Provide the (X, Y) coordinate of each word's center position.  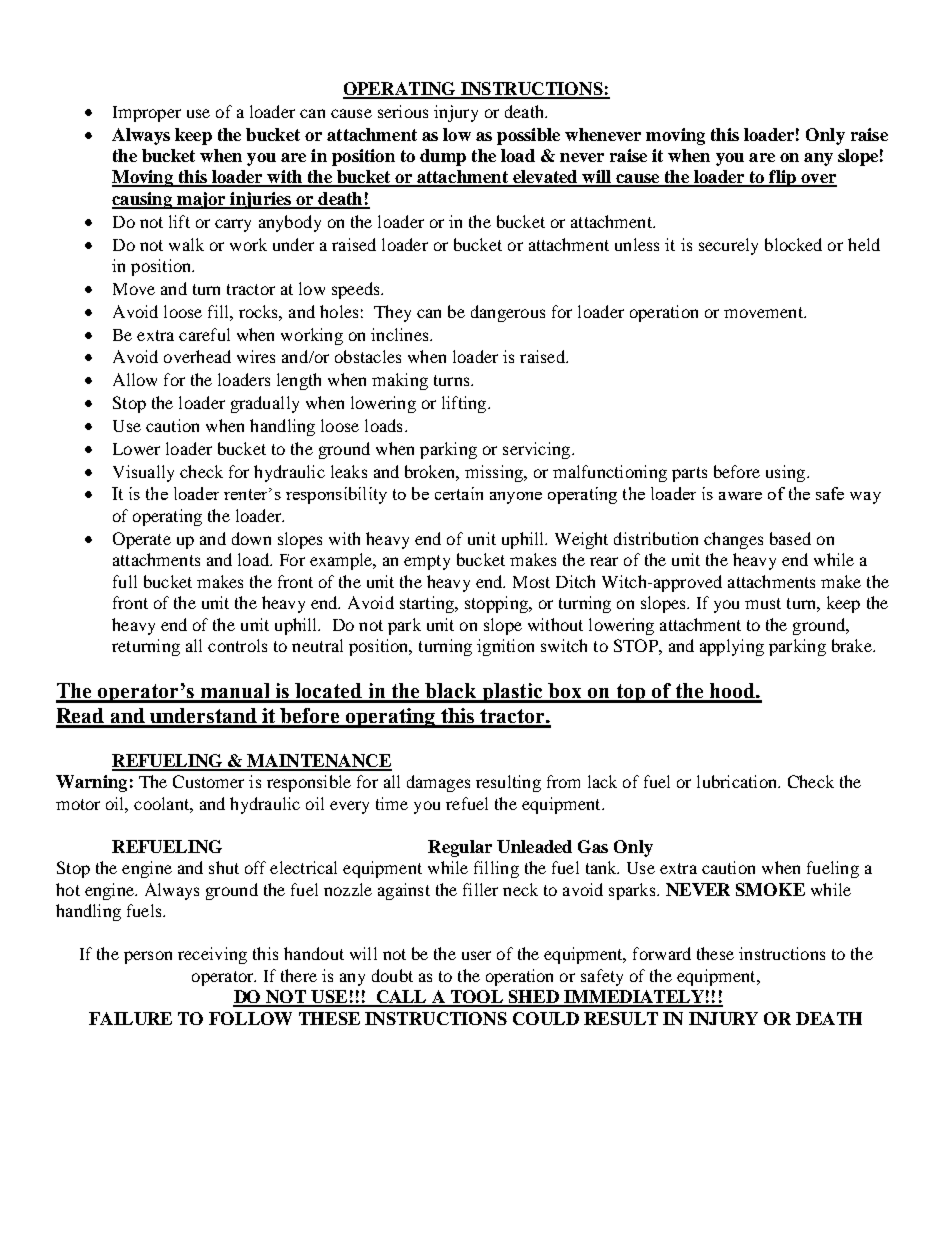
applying (732, 647)
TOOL (477, 998)
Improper (147, 114)
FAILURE (130, 1018)
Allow (135, 379)
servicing (536, 450)
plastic (512, 693)
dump (443, 157)
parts (689, 474)
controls (237, 645)
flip (782, 178)
